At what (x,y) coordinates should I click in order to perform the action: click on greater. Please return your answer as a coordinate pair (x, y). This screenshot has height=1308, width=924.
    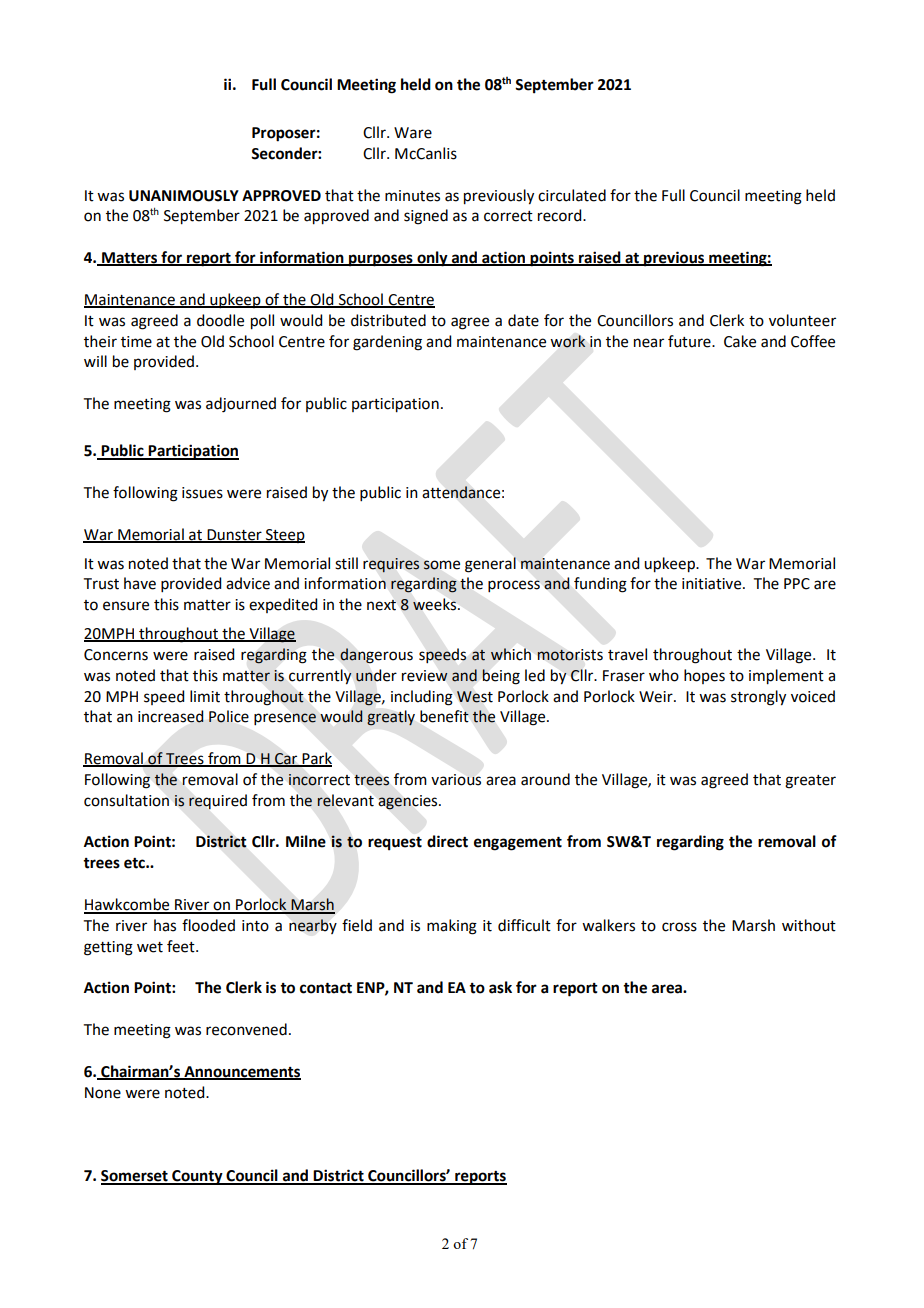
    Looking at the image, I should click on (810, 782).
